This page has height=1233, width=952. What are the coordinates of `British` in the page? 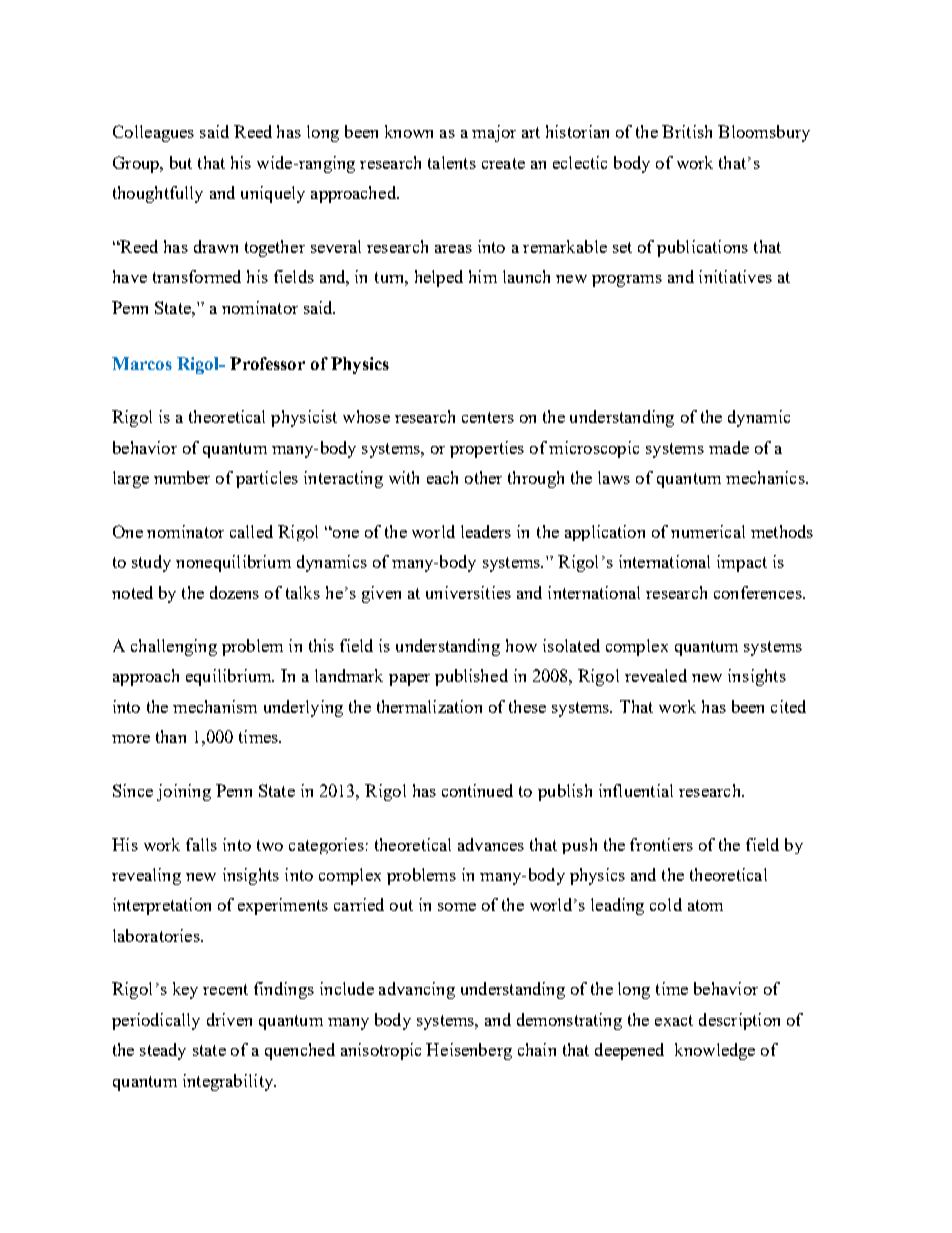 It's located at (687, 131).
